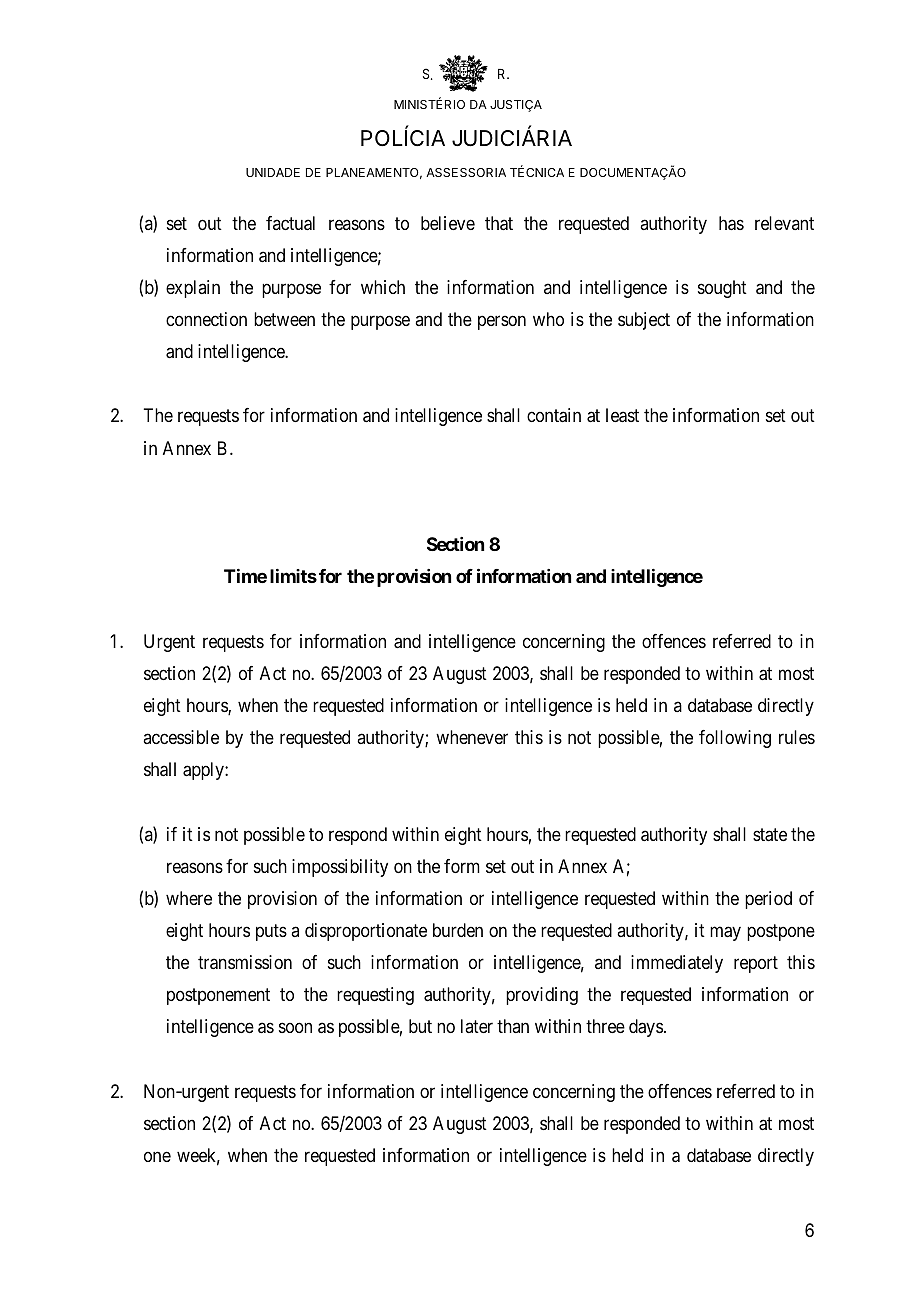 Image resolution: width=924 pixels, height=1308 pixels. What do you see at coordinates (554, 415) in the image?
I see `contain` at bounding box center [554, 415].
